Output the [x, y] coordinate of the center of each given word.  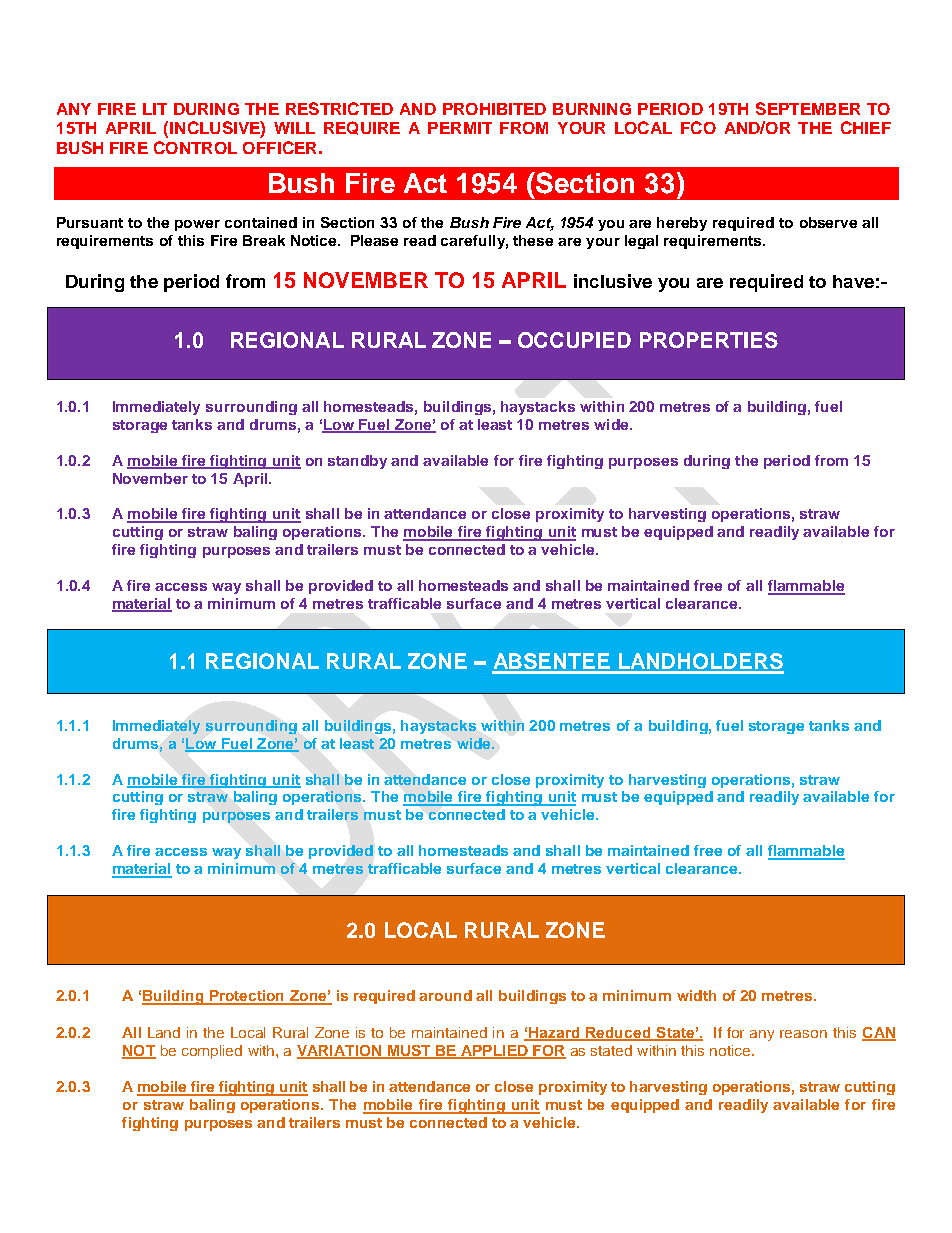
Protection [247, 997]
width [696, 995]
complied [212, 1052]
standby [357, 462]
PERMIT [460, 128]
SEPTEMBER [808, 108]
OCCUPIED [574, 340]
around [445, 995]
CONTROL [195, 147]
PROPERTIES [709, 340]
